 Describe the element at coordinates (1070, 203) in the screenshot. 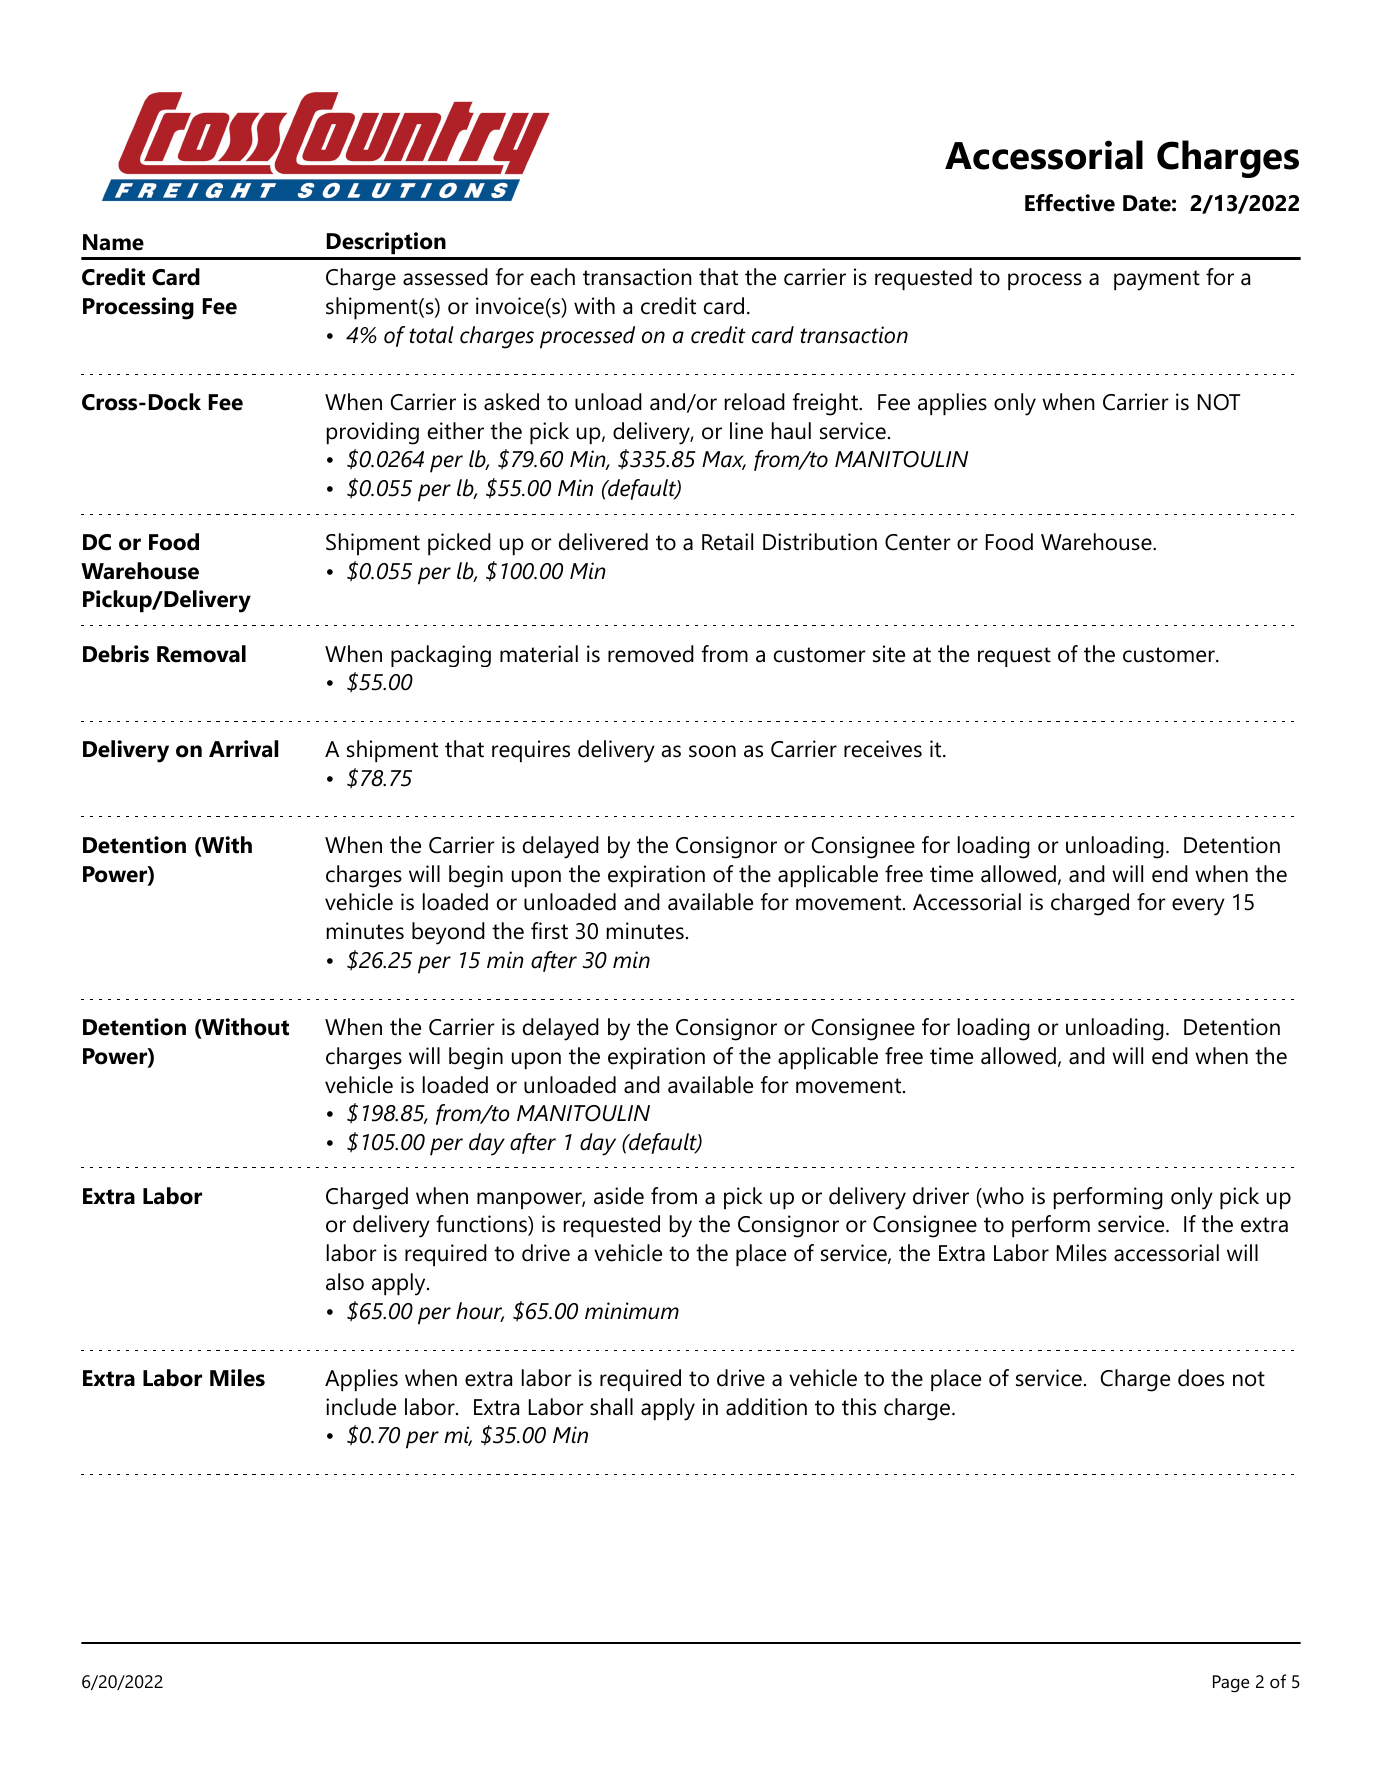

I see `Effective` at that location.
